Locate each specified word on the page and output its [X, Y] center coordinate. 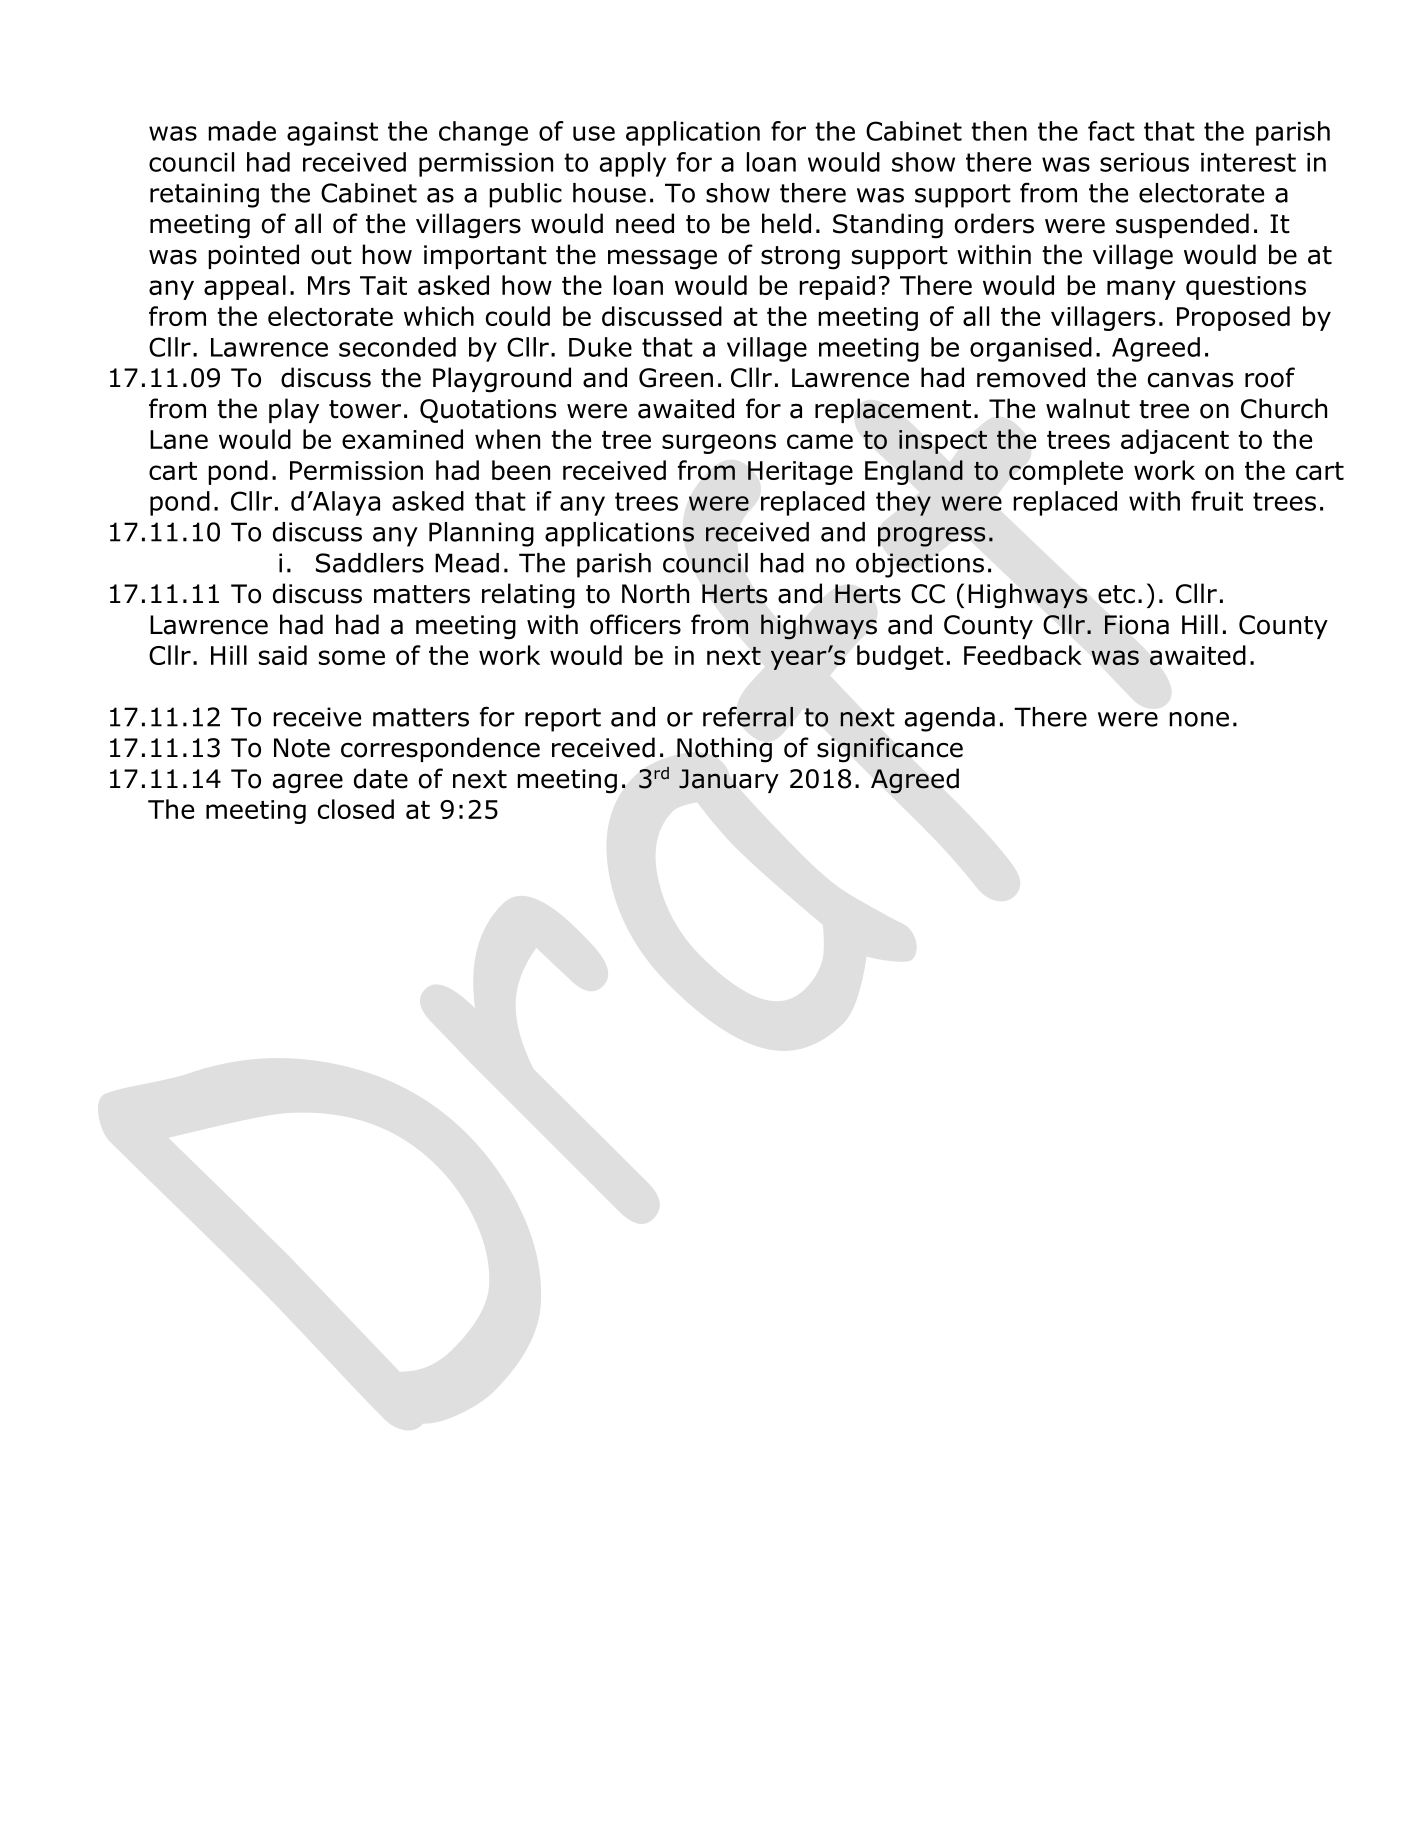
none [1199, 719]
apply [633, 164]
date [381, 778]
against [332, 134]
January [729, 781]
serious [1144, 162]
